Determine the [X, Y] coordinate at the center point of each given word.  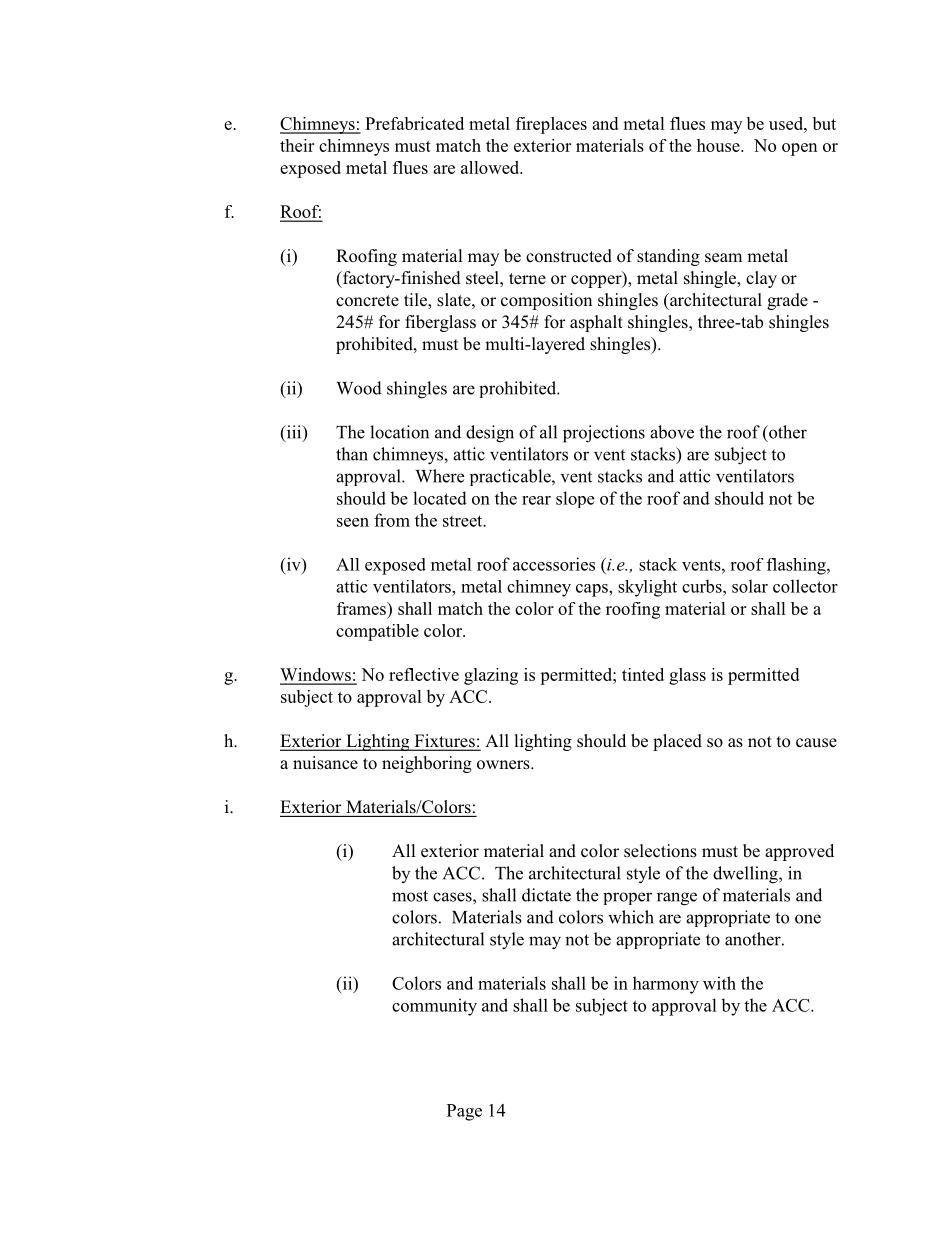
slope [575, 499]
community [434, 1007]
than [352, 454]
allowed [491, 167]
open [800, 149]
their [297, 145]
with [719, 983]
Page [464, 1112]
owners [504, 765]
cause [816, 743]
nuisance [325, 763]
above [672, 432]
